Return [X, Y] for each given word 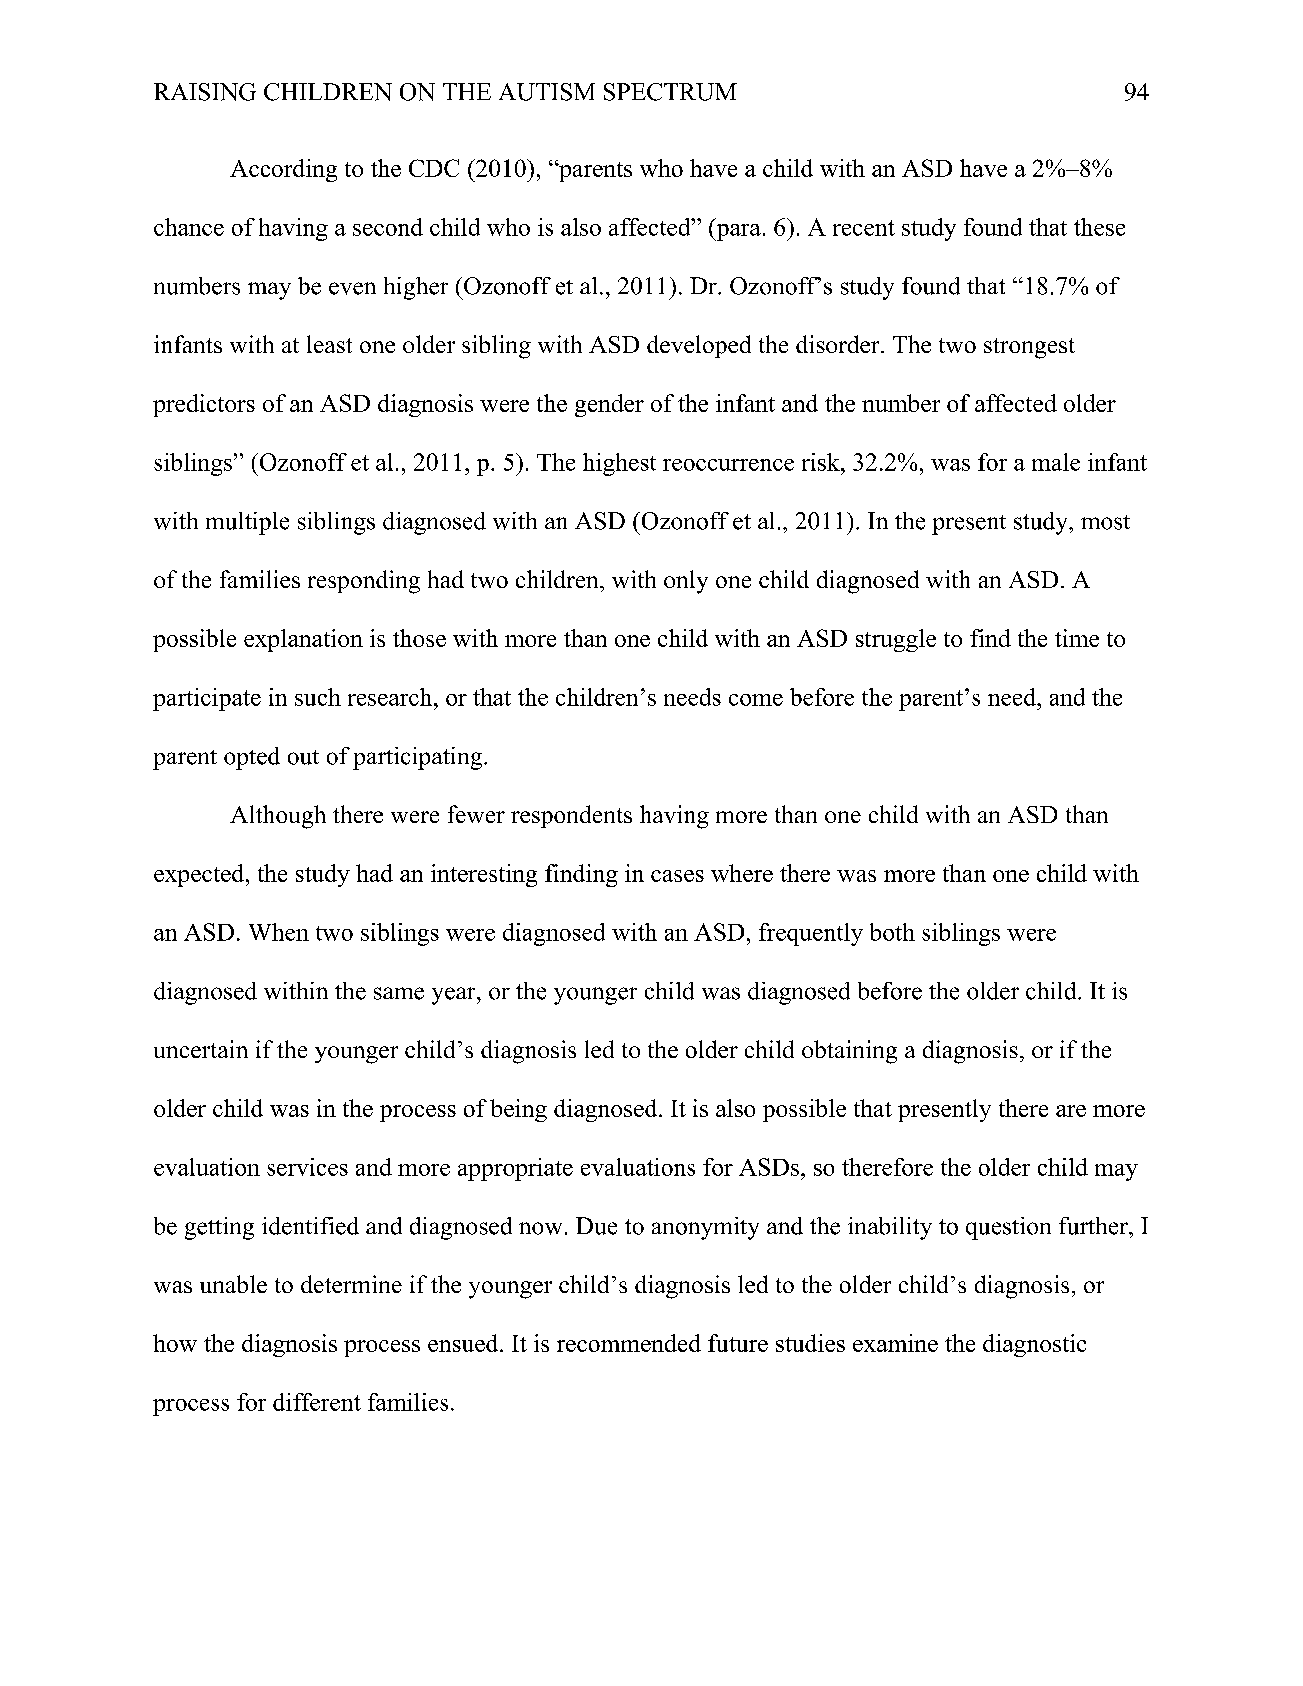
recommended [629, 1343]
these [1099, 227]
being [518, 1110]
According [283, 170]
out [303, 757]
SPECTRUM [670, 92]
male [1056, 462]
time [1077, 638]
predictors [204, 405]
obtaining [849, 1052]
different [317, 1402]
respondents [571, 816]
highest [619, 464]
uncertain [201, 1049]
